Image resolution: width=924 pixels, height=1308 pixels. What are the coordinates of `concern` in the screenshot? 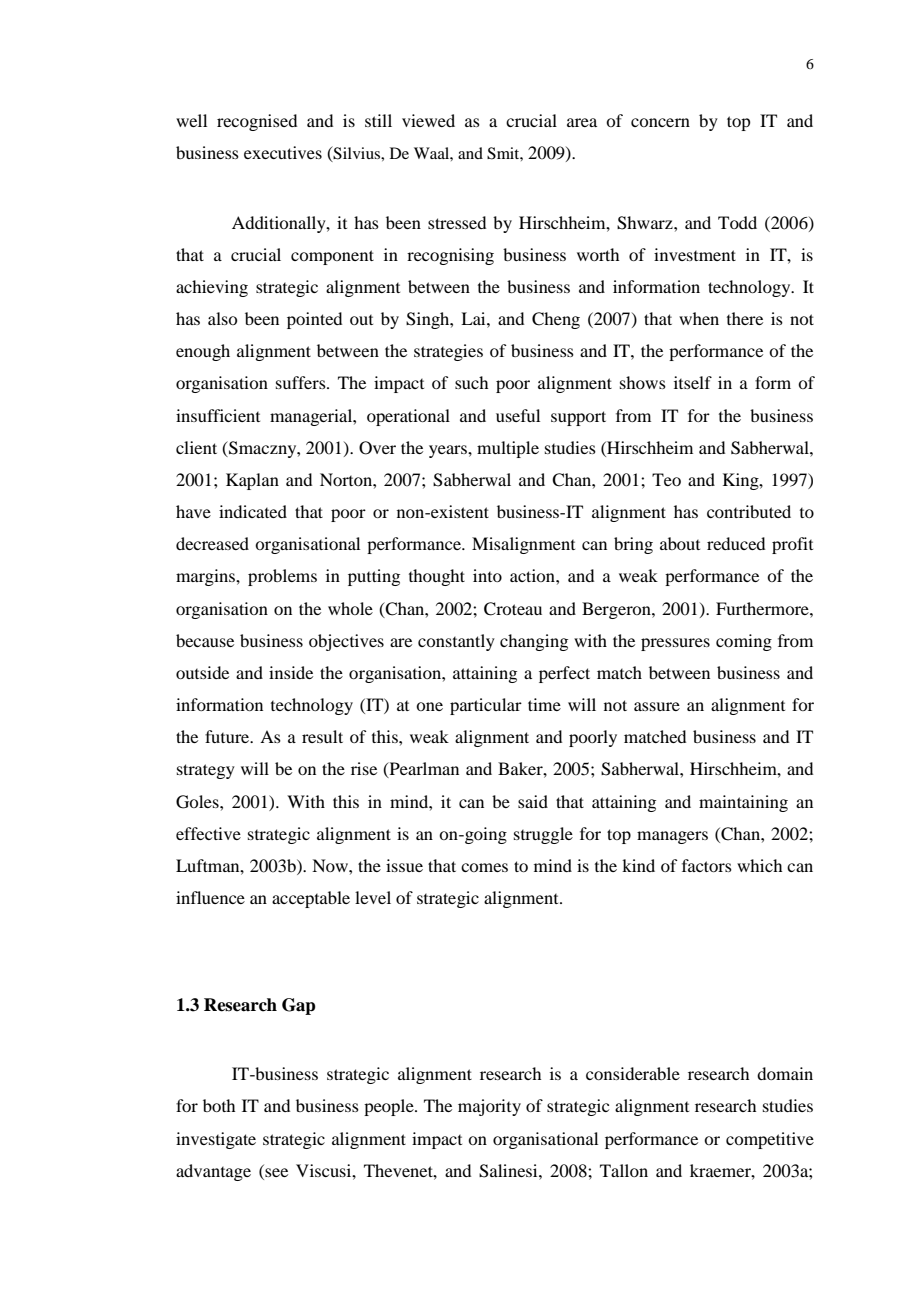 It's located at (660, 122).
